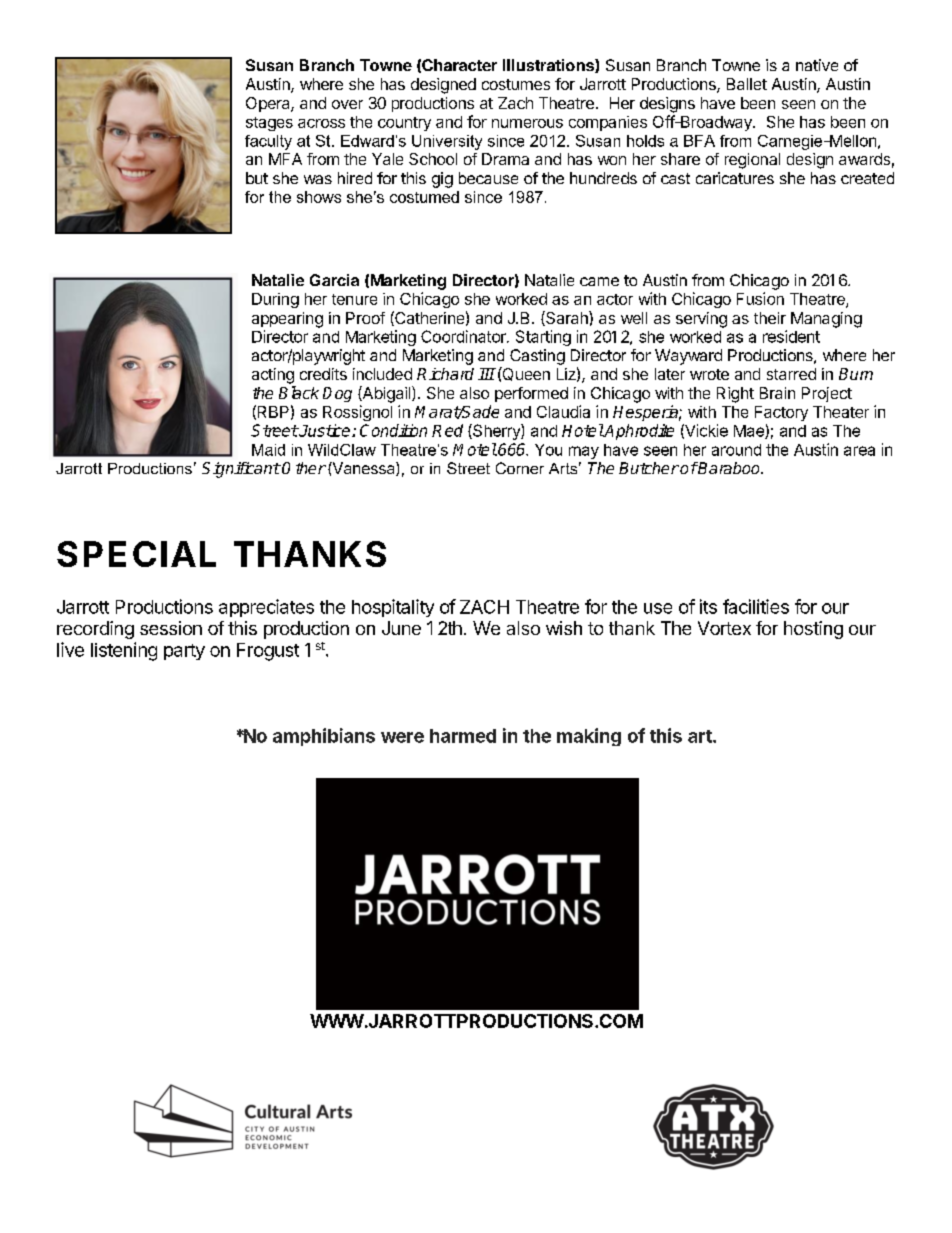 The height and width of the page is (1233, 952). What do you see at coordinates (275, 300) in the page?
I see `During` at bounding box center [275, 300].
